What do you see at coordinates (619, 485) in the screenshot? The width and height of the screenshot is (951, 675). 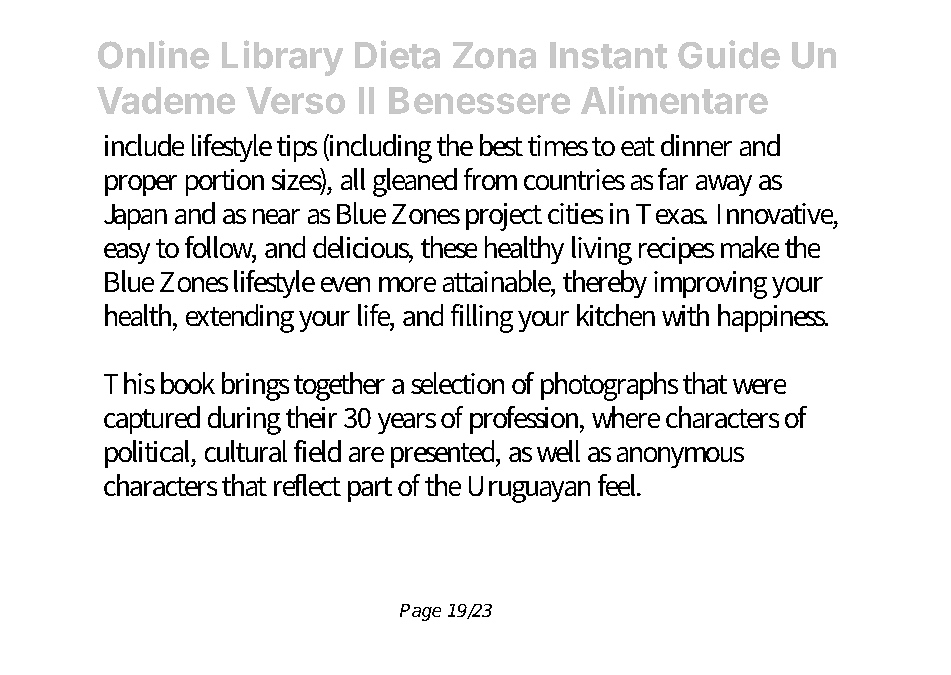 I see `feel` at bounding box center [619, 485].
